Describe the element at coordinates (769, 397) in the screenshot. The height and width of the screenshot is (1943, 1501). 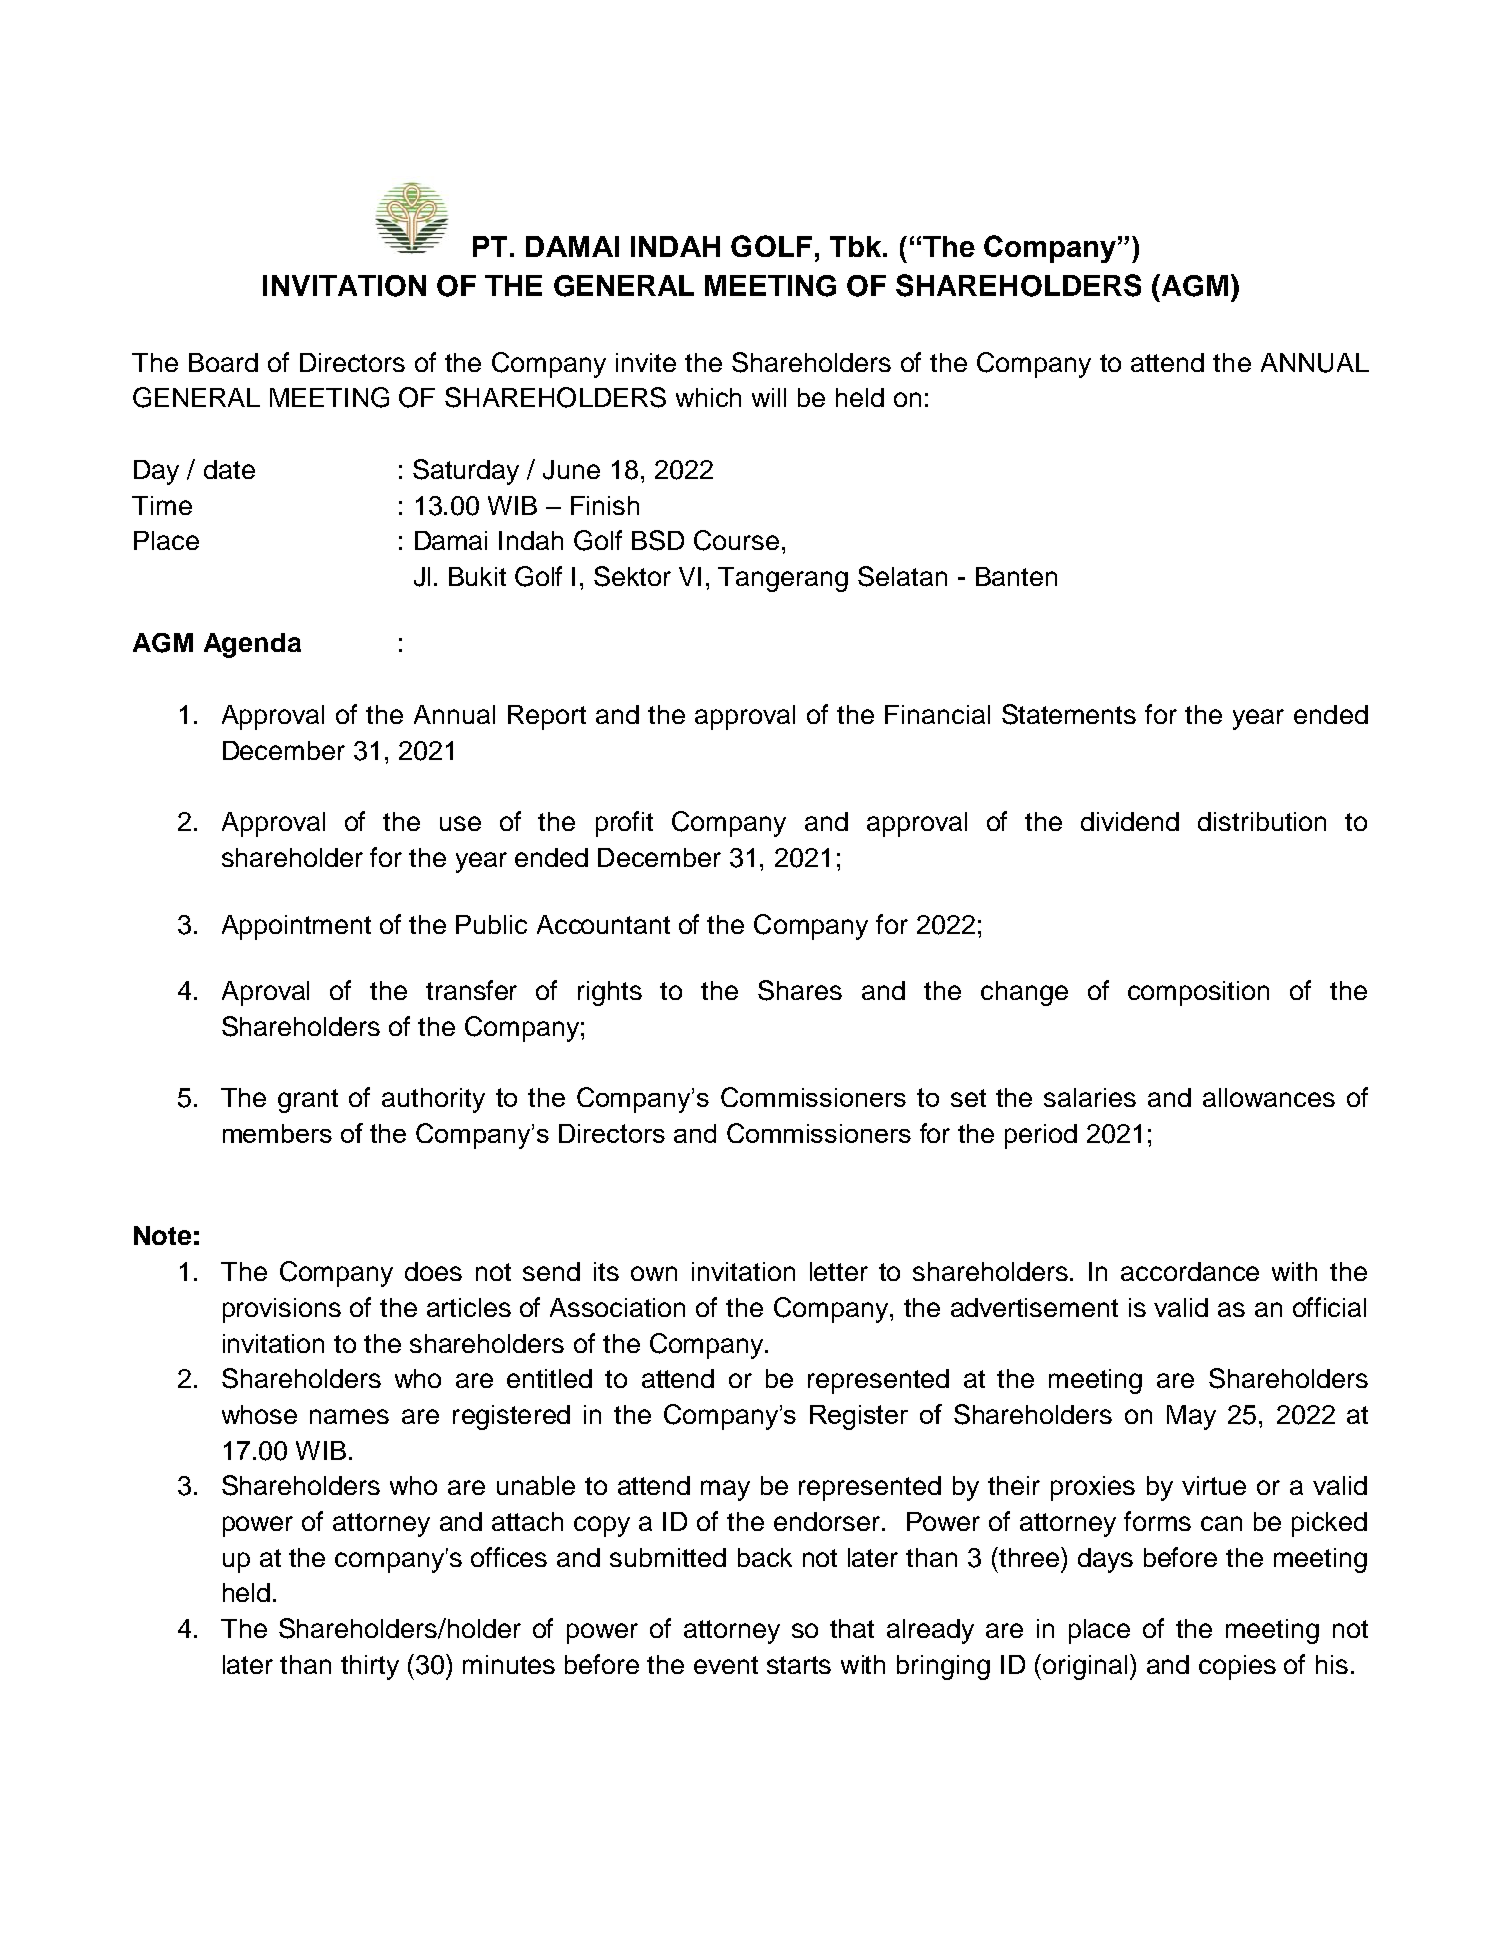
I see `will` at that location.
